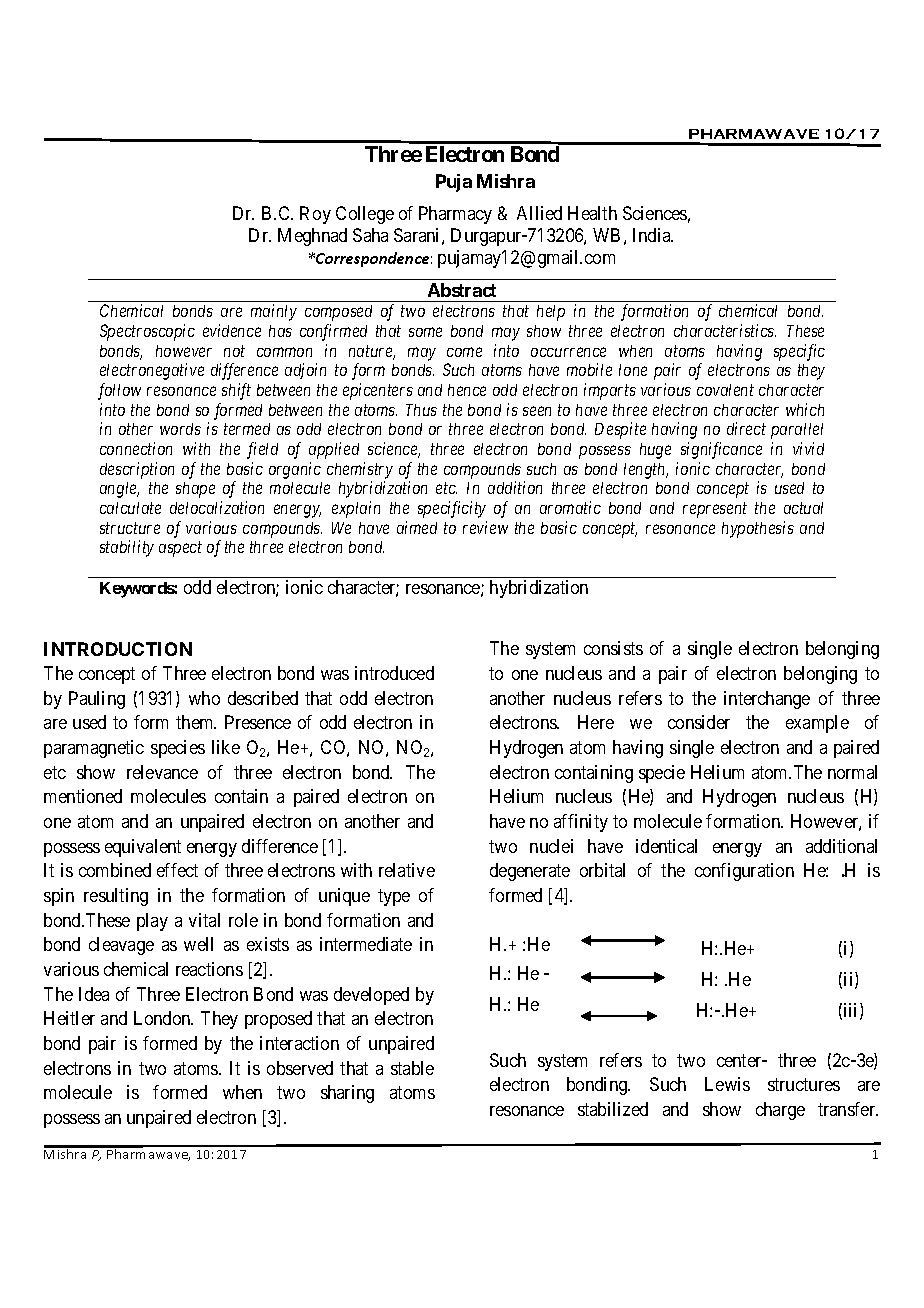 This screenshot has width=924, height=1308. I want to click on Spectroscopic, so click(147, 332).
